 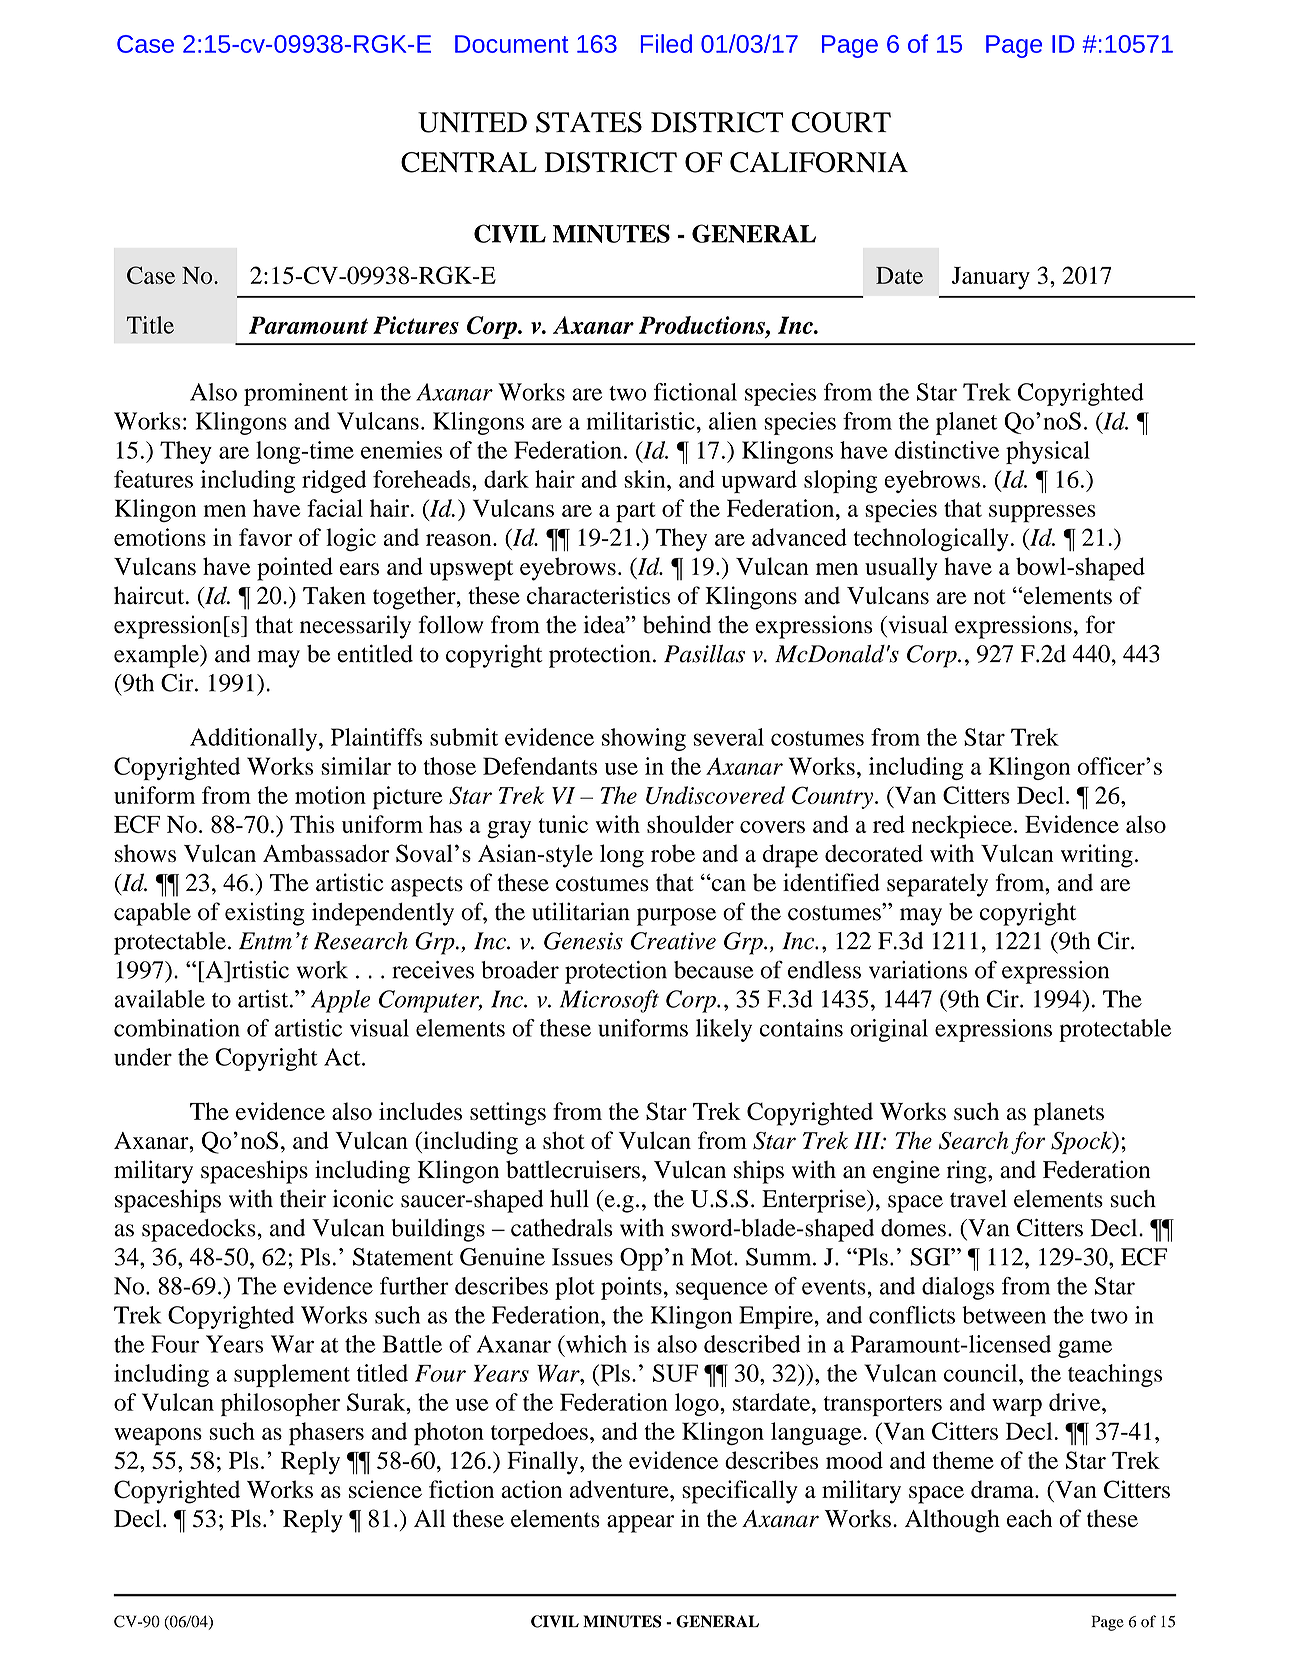 I want to click on their, so click(x=303, y=1198).
